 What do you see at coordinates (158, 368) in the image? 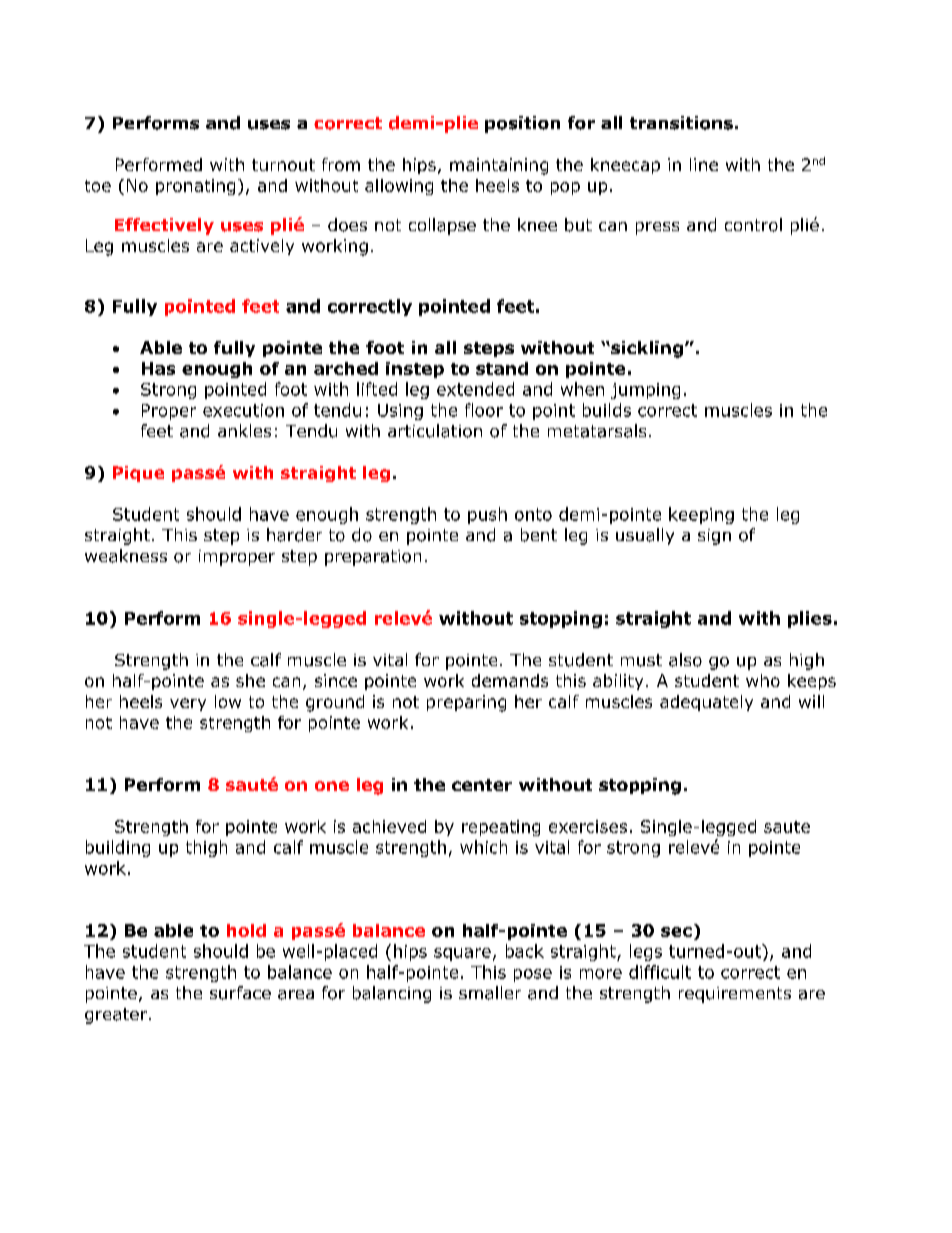
I see `Has` at bounding box center [158, 368].
